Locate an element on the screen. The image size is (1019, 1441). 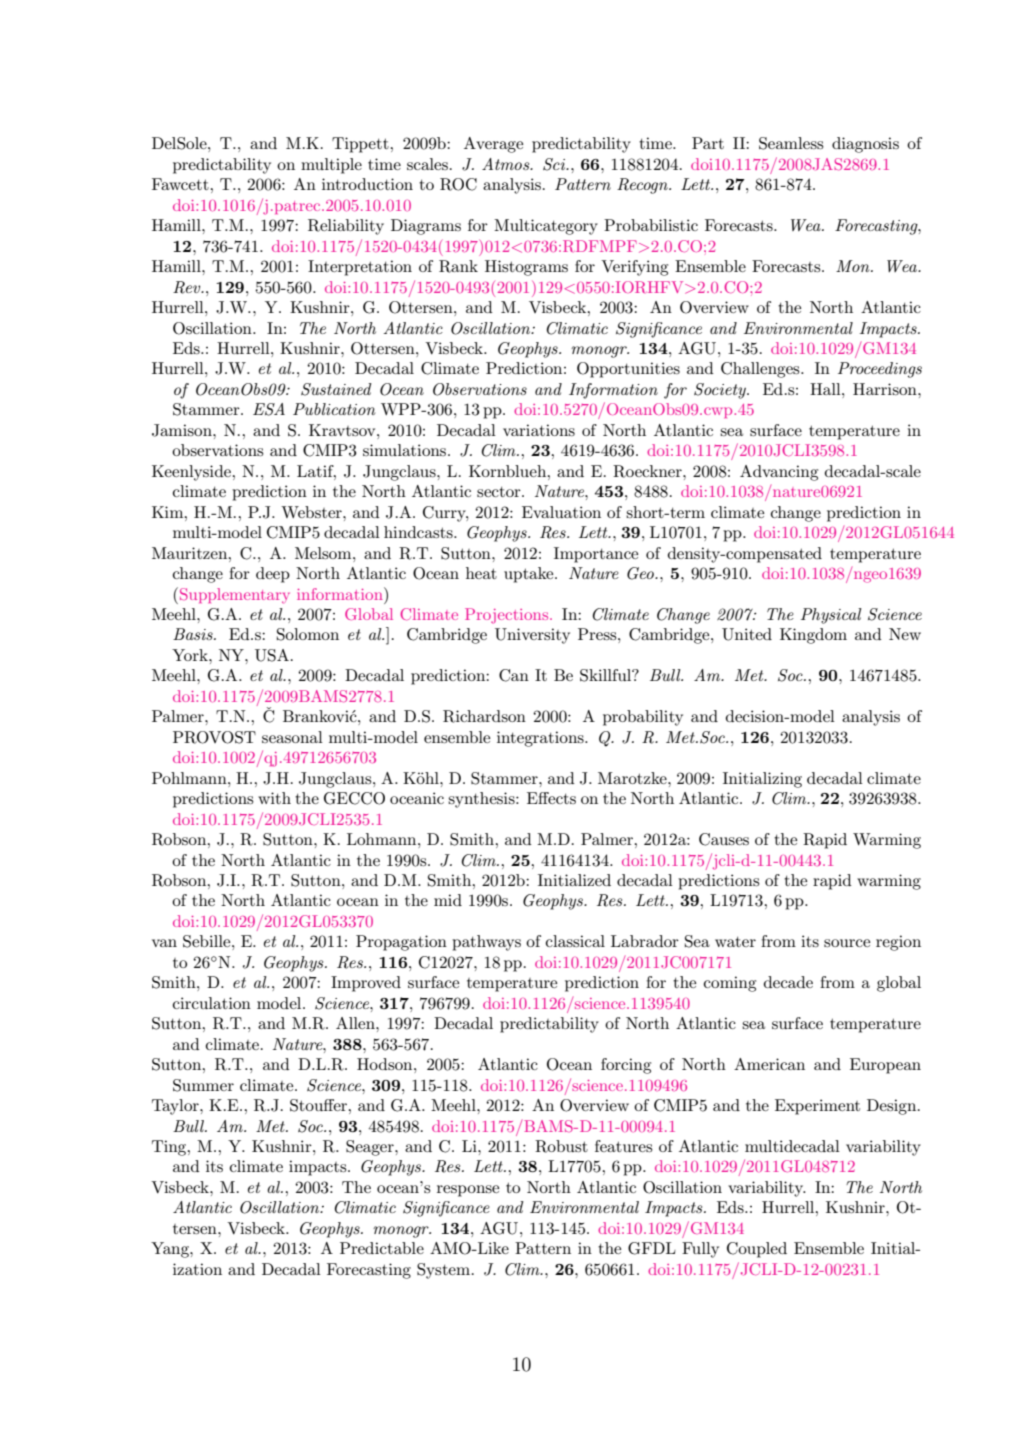
Physical is located at coordinates (831, 616).
